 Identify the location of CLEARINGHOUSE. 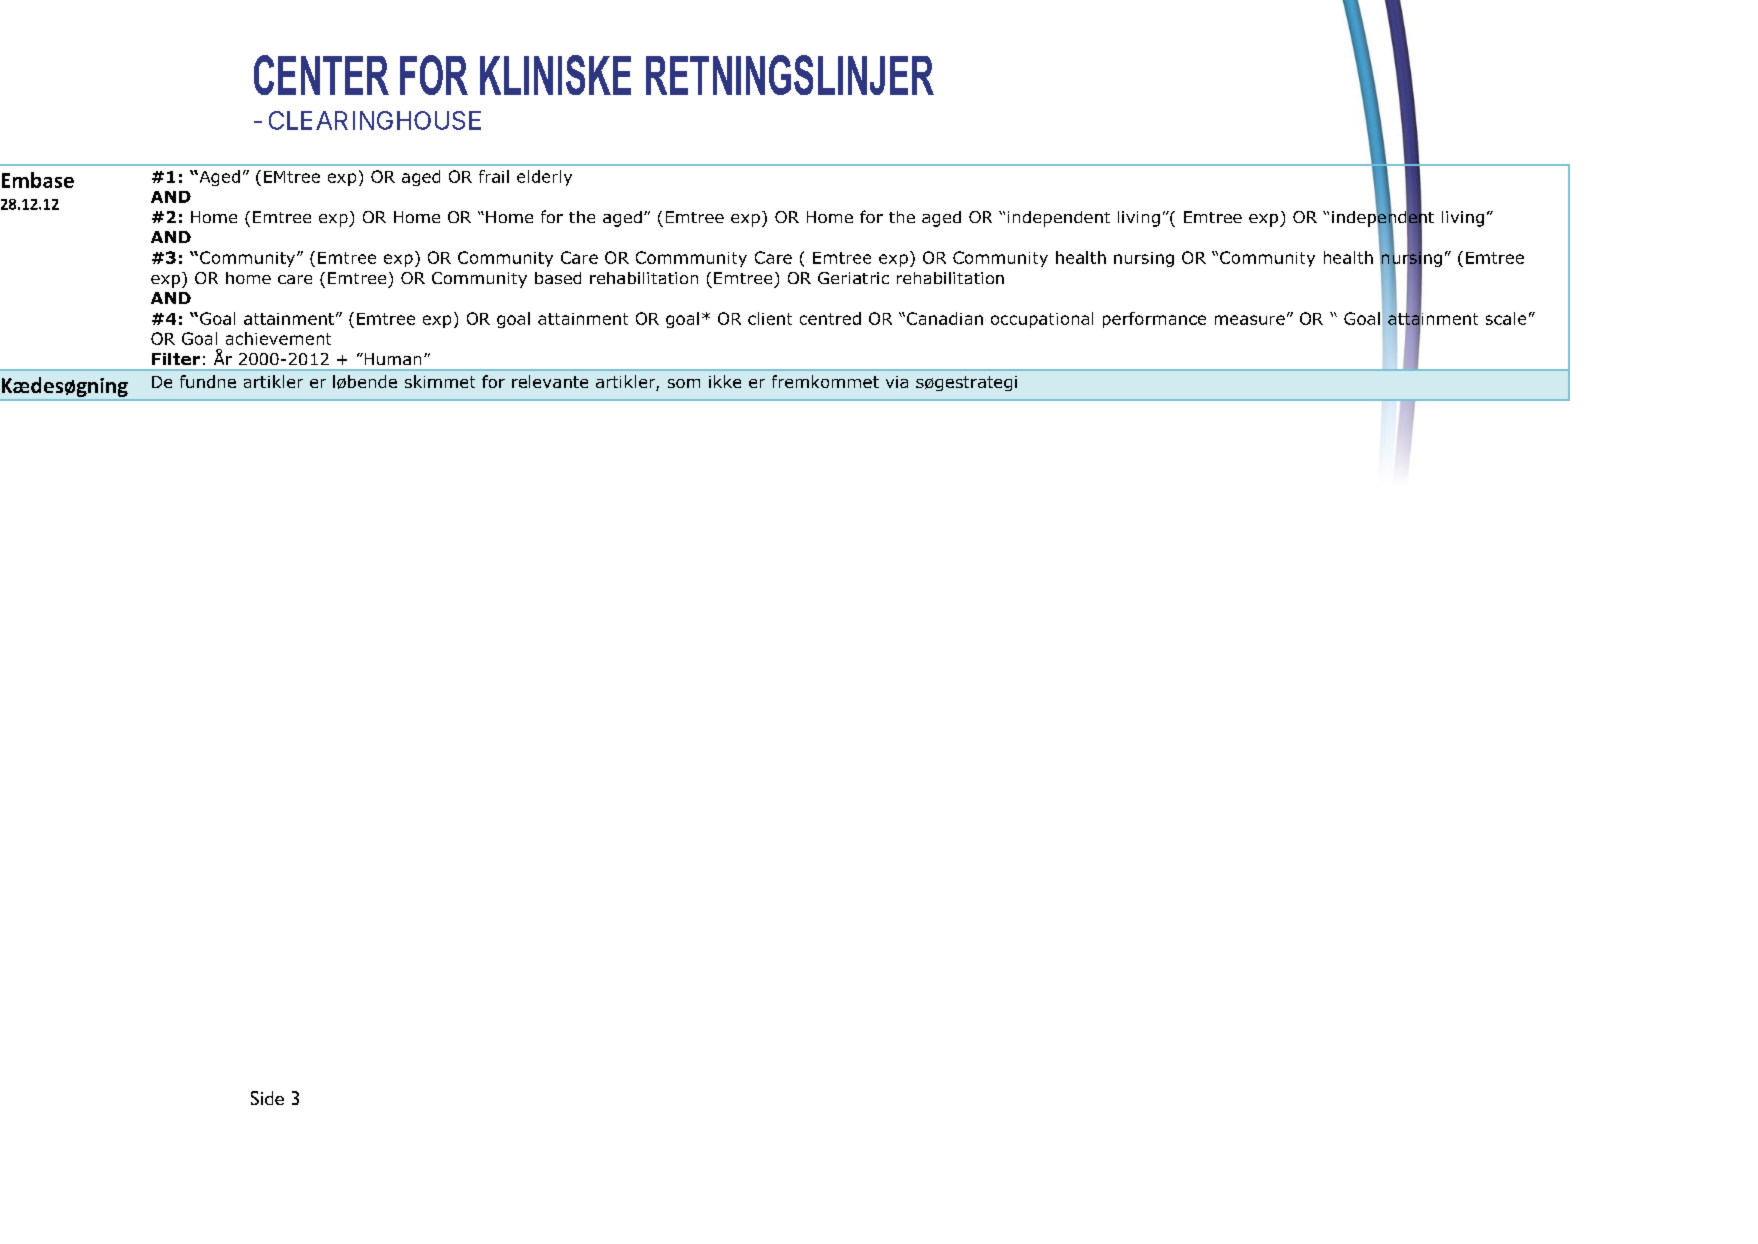
(375, 120).
